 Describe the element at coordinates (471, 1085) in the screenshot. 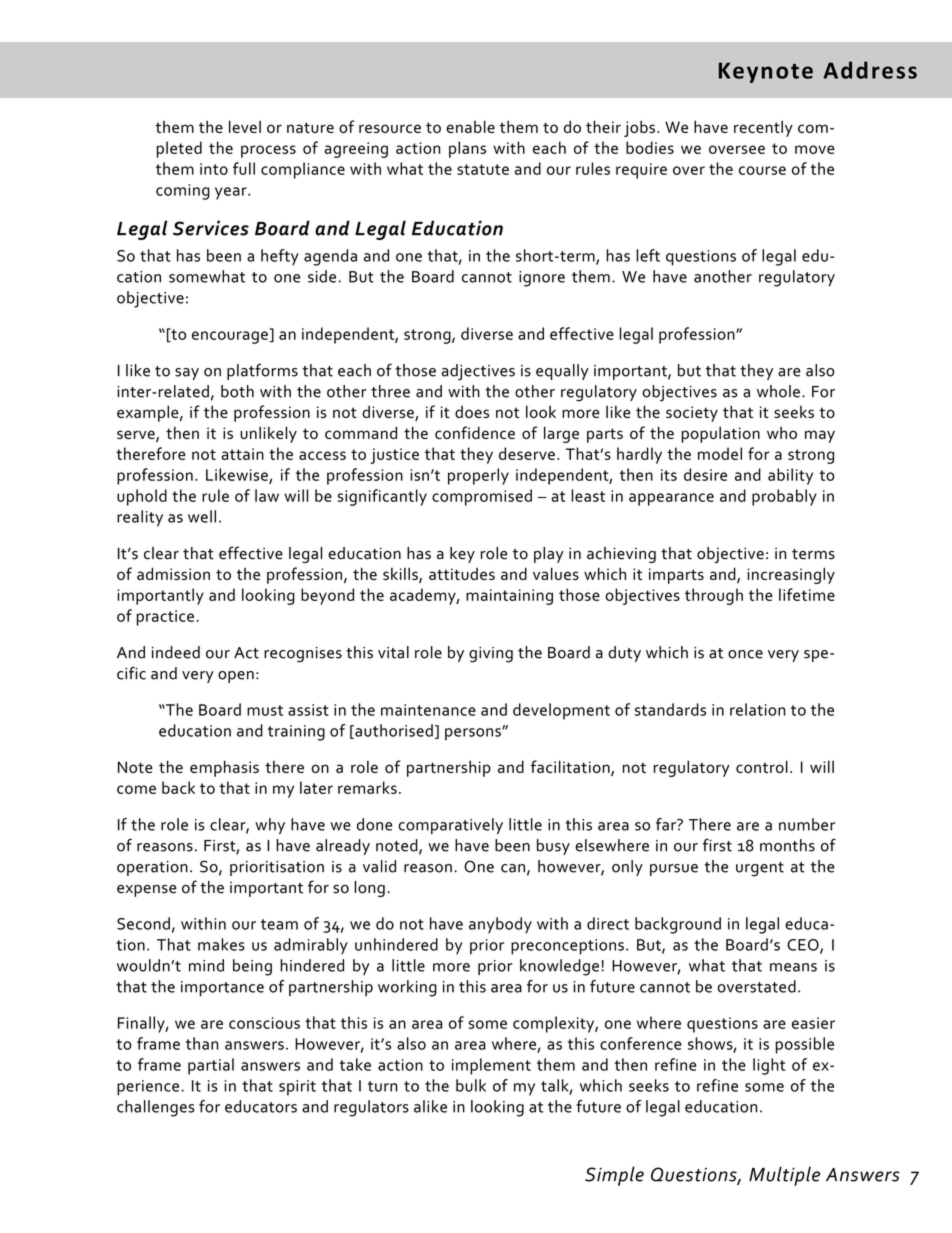

I see `bulk` at that location.
